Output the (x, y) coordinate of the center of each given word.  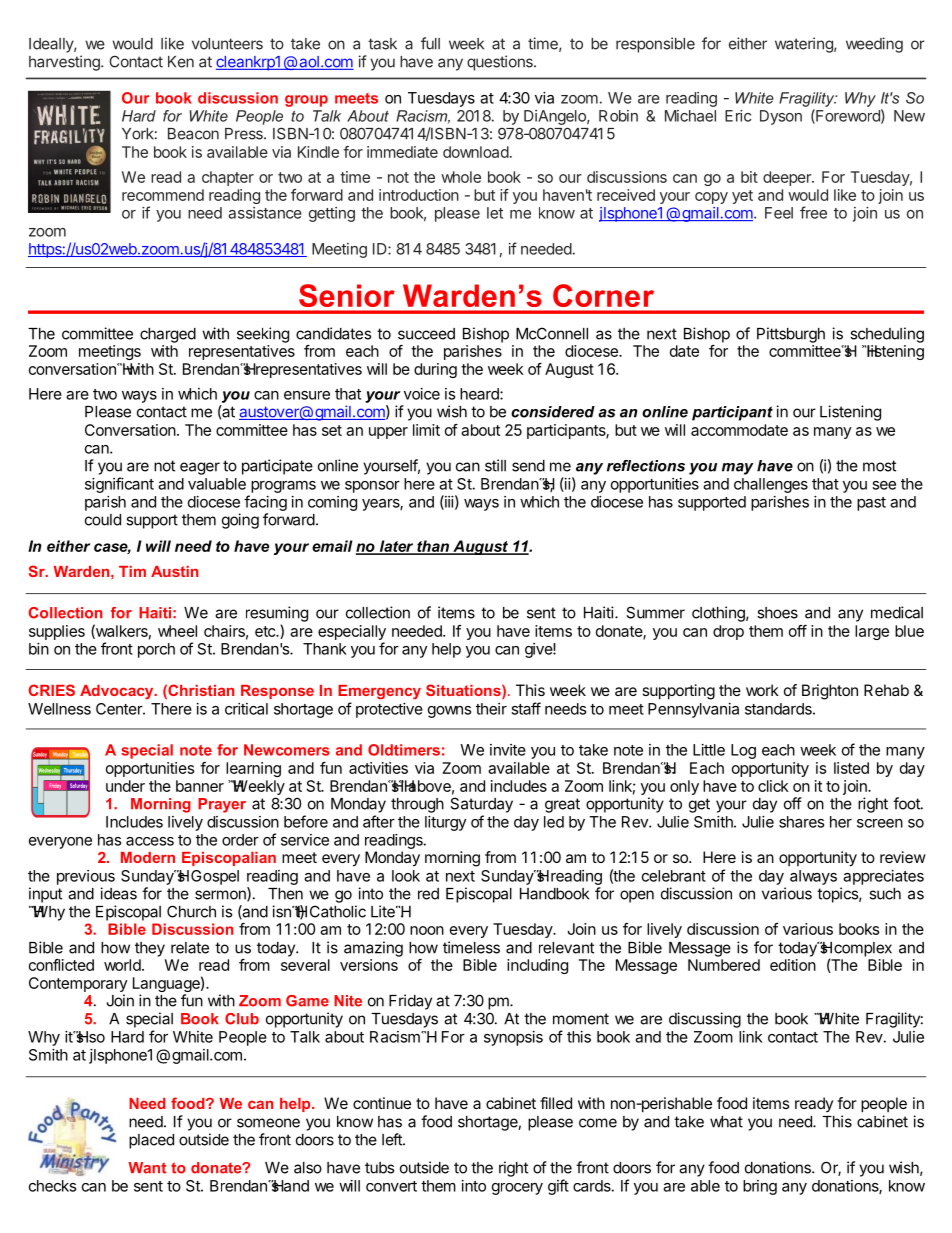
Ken (181, 62)
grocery (517, 1189)
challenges (771, 485)
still (495, 465)
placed (151, 1141)
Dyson (781, 117)
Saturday (481, 805)
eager (200, 468)
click (773, 786)
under (125, 786)
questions (501, 63)
